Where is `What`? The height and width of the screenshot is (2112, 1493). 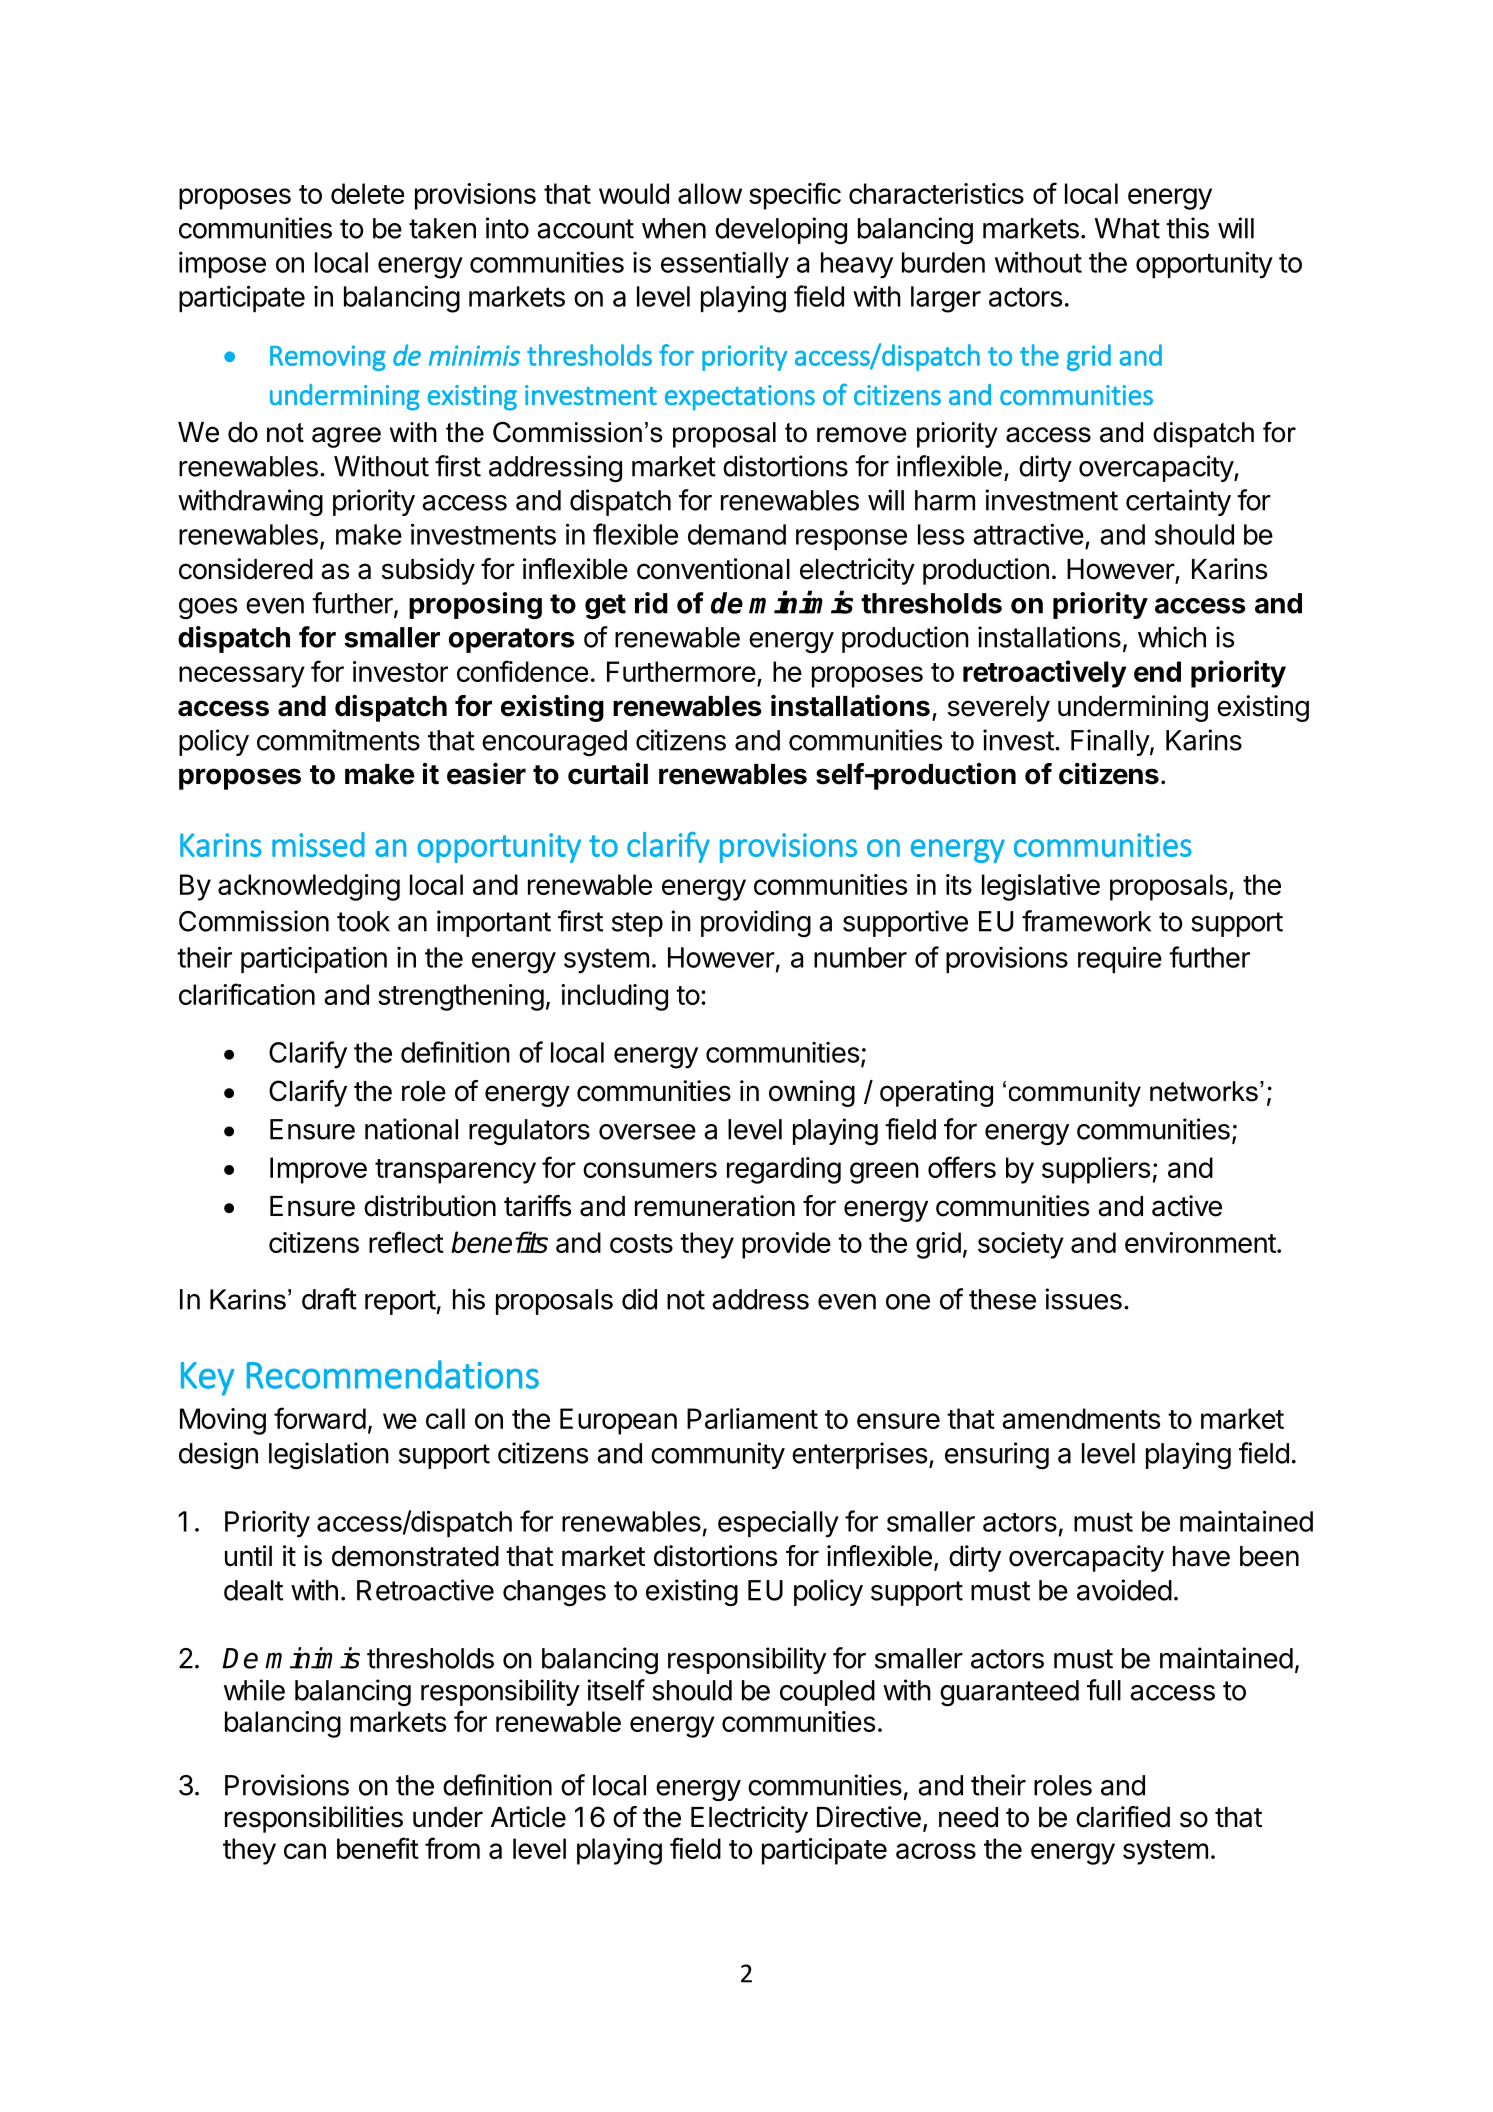
What is located at coordinates (1127, 228).
